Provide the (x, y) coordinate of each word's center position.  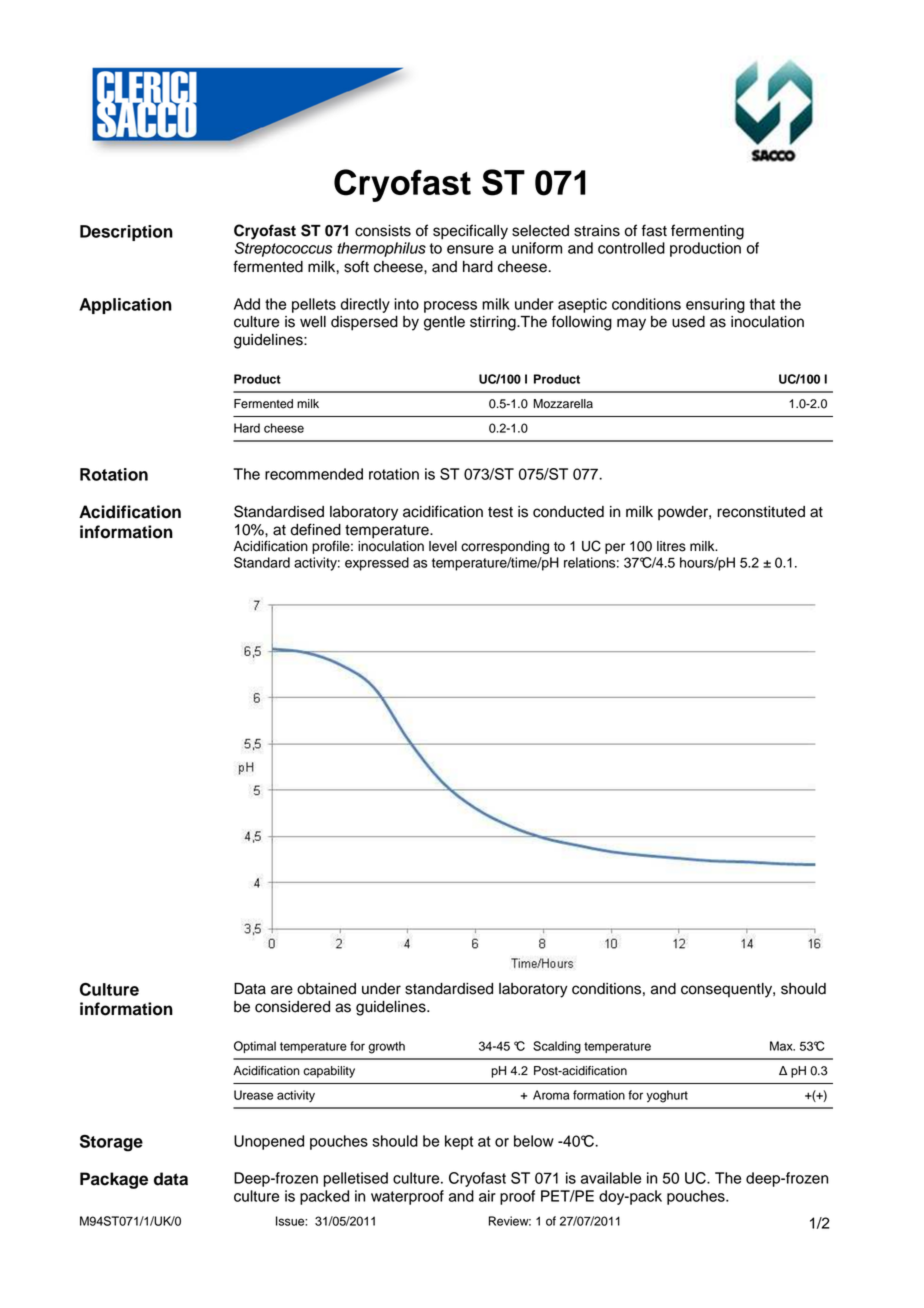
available (611, 1178)
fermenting (707, 232)
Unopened (269, 1142)
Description (126, 233)
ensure (470, 249)
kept (459, 1142)
